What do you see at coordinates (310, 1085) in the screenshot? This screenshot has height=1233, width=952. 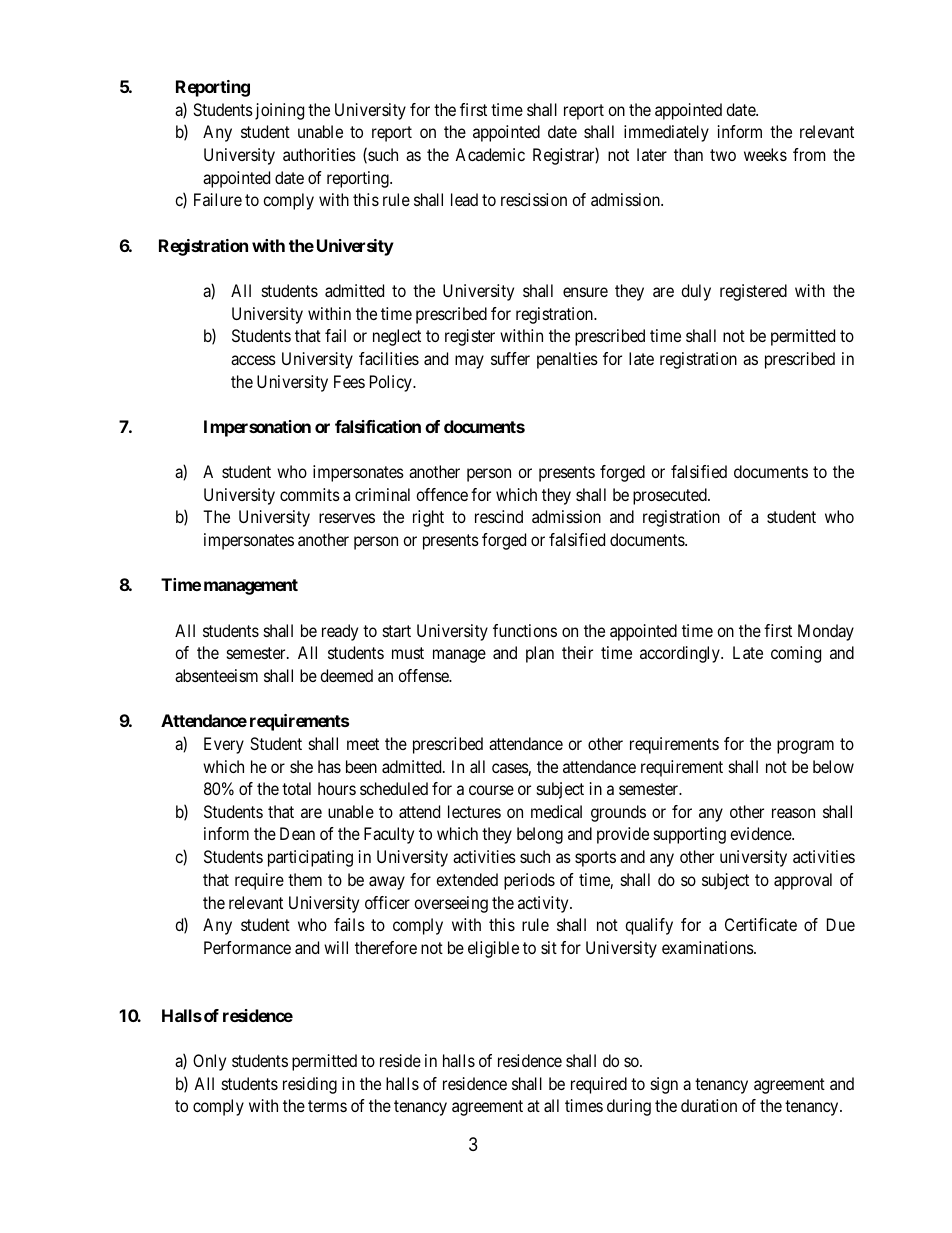 I see `residing` at bounding box center [310, 1085].
